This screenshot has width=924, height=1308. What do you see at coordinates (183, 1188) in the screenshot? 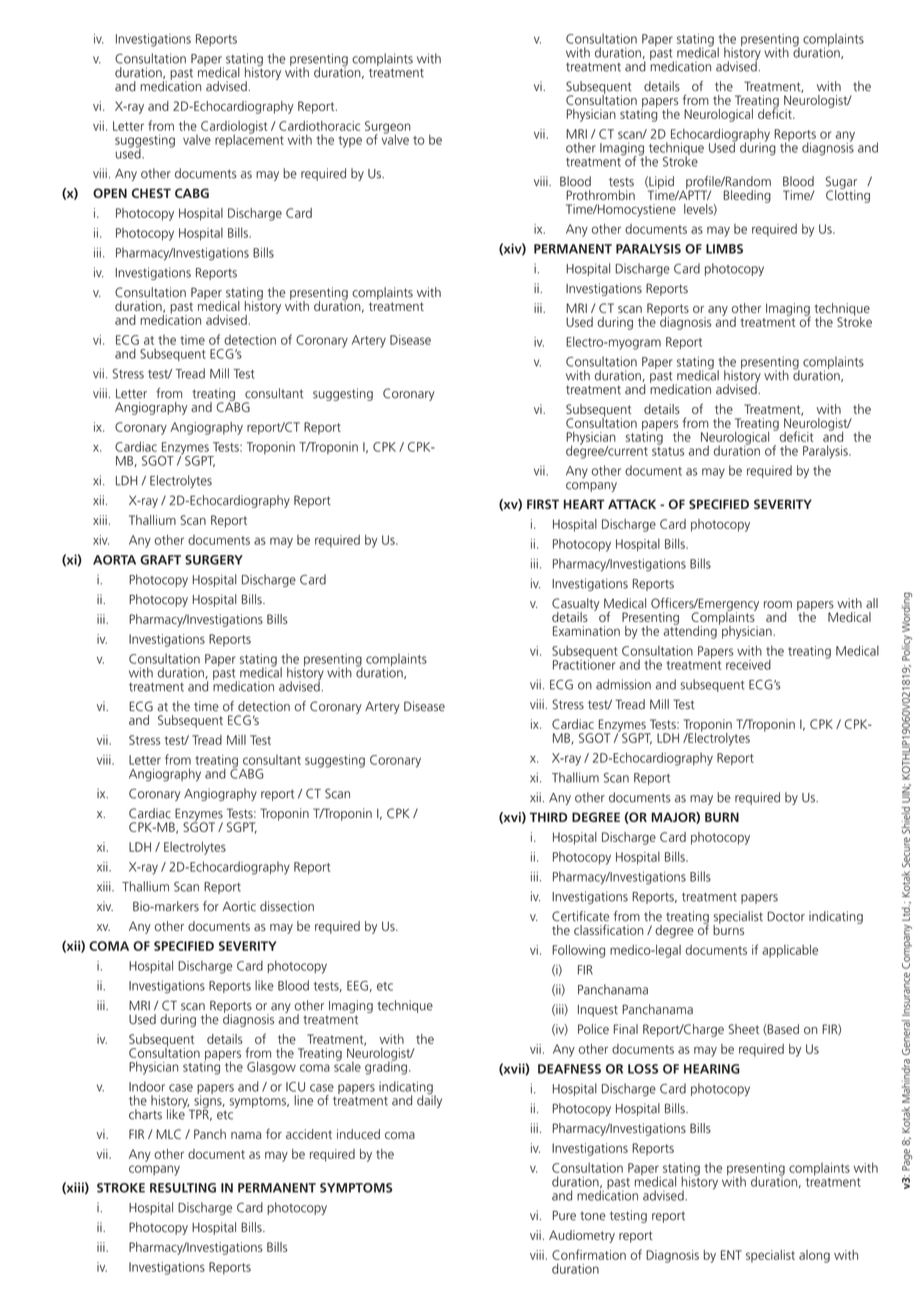
I see `RESULTING` at bounding box center [183, 1188].
